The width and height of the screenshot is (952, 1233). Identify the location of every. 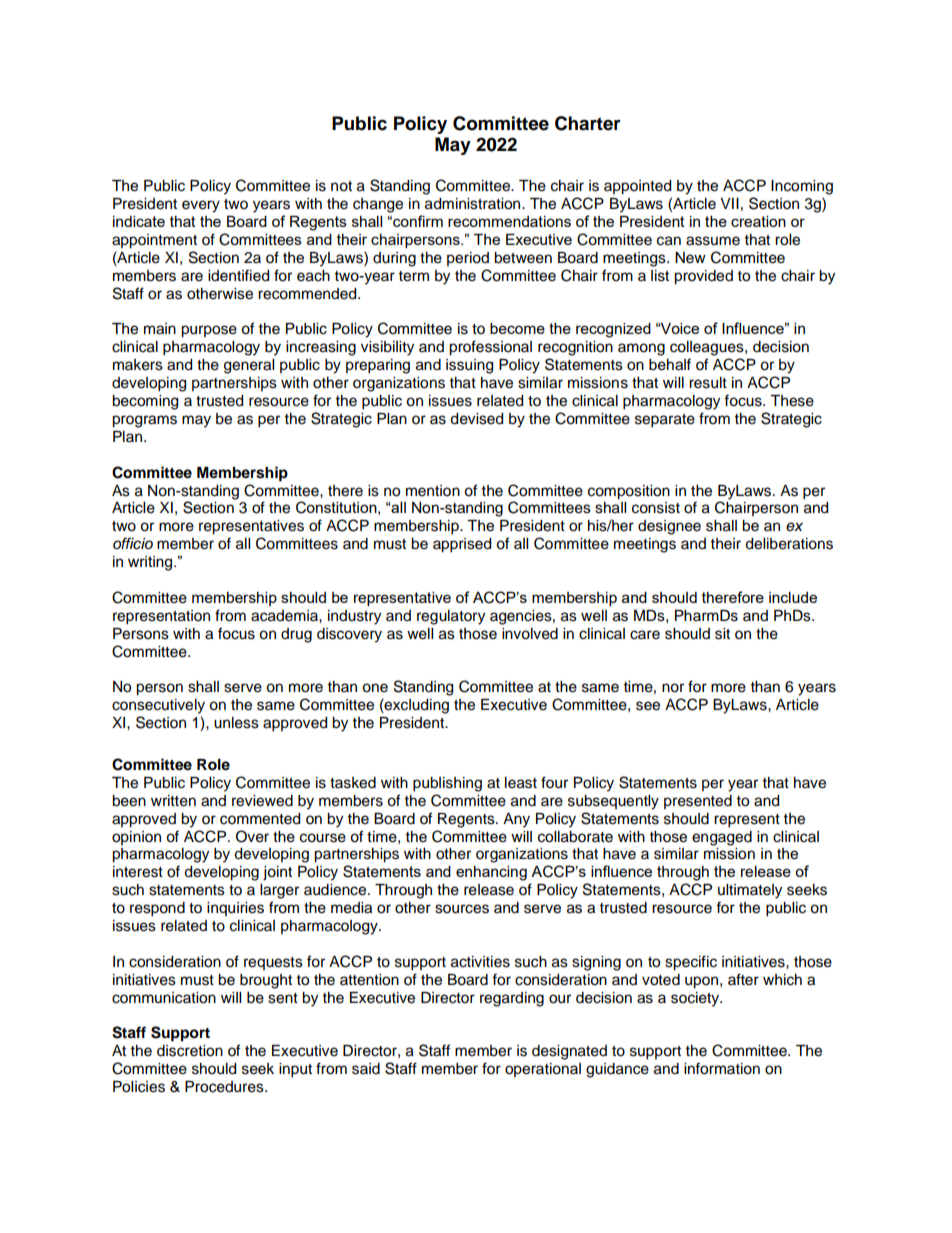
(201, 206).
